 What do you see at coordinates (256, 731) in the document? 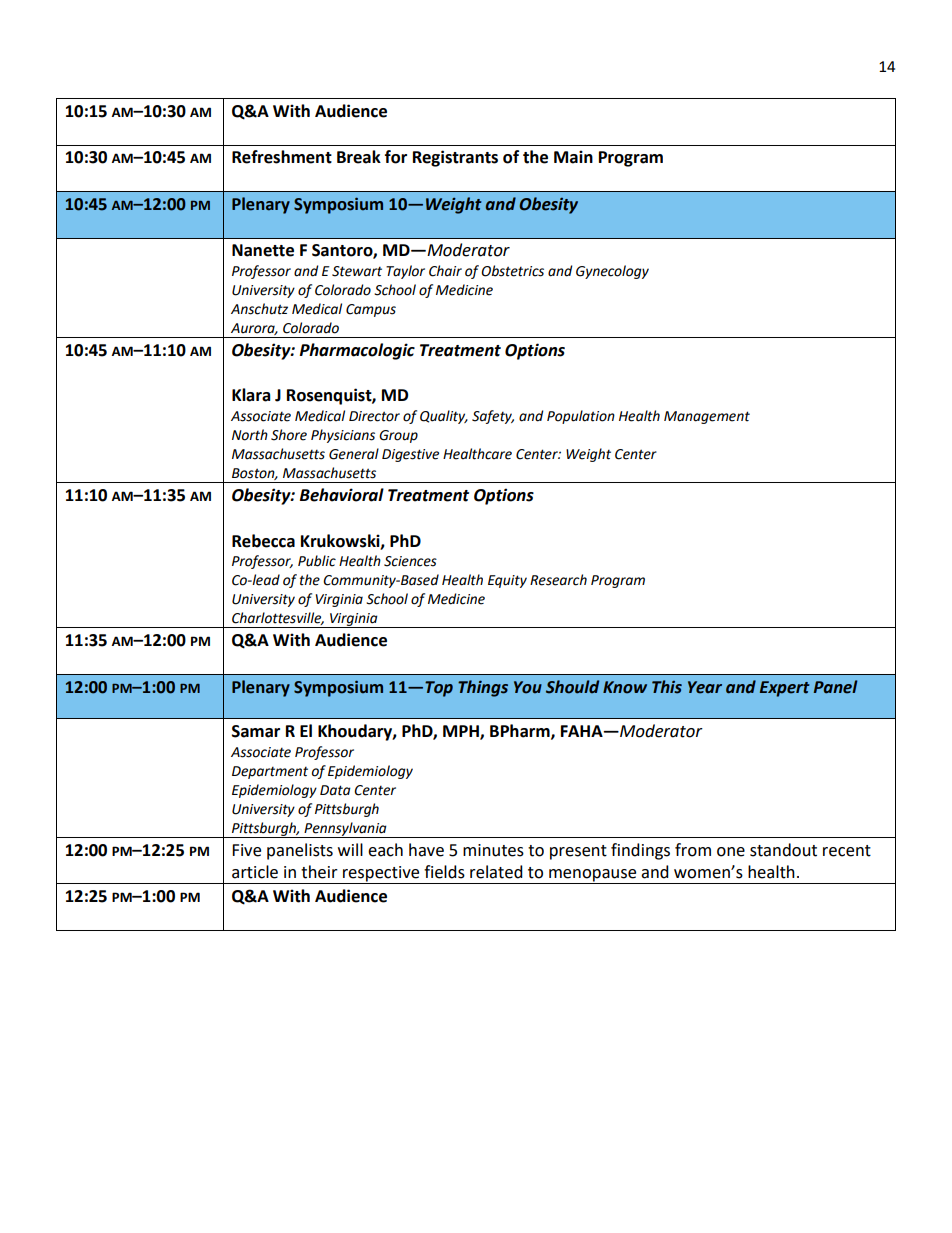
I see `Samar` at bounding box center [256, 731].
